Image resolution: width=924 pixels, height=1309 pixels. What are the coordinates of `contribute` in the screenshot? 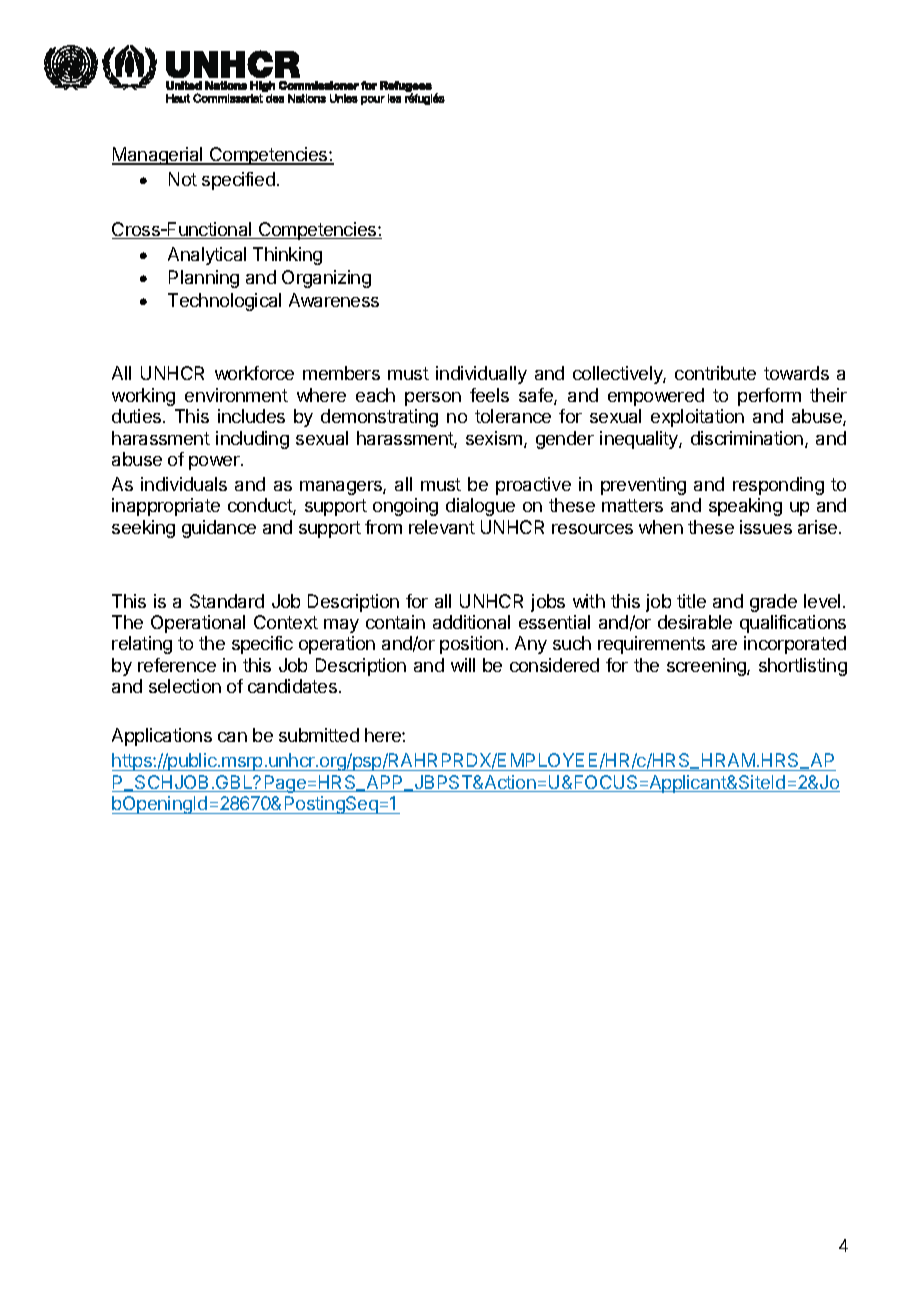 It's located at (715, 373).
